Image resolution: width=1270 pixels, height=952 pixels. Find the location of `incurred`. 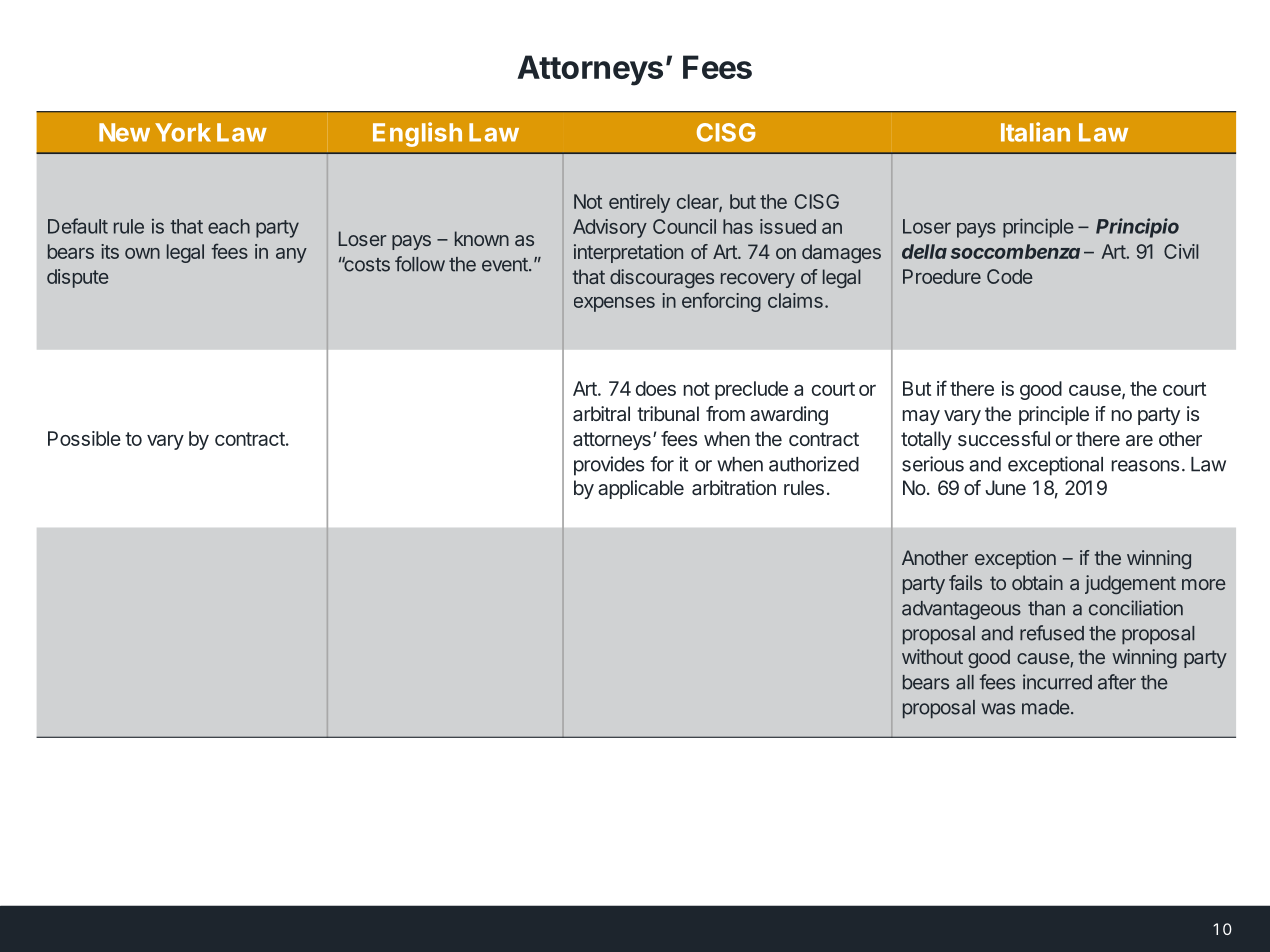

incurred is located at coordinates (1057, 682).
